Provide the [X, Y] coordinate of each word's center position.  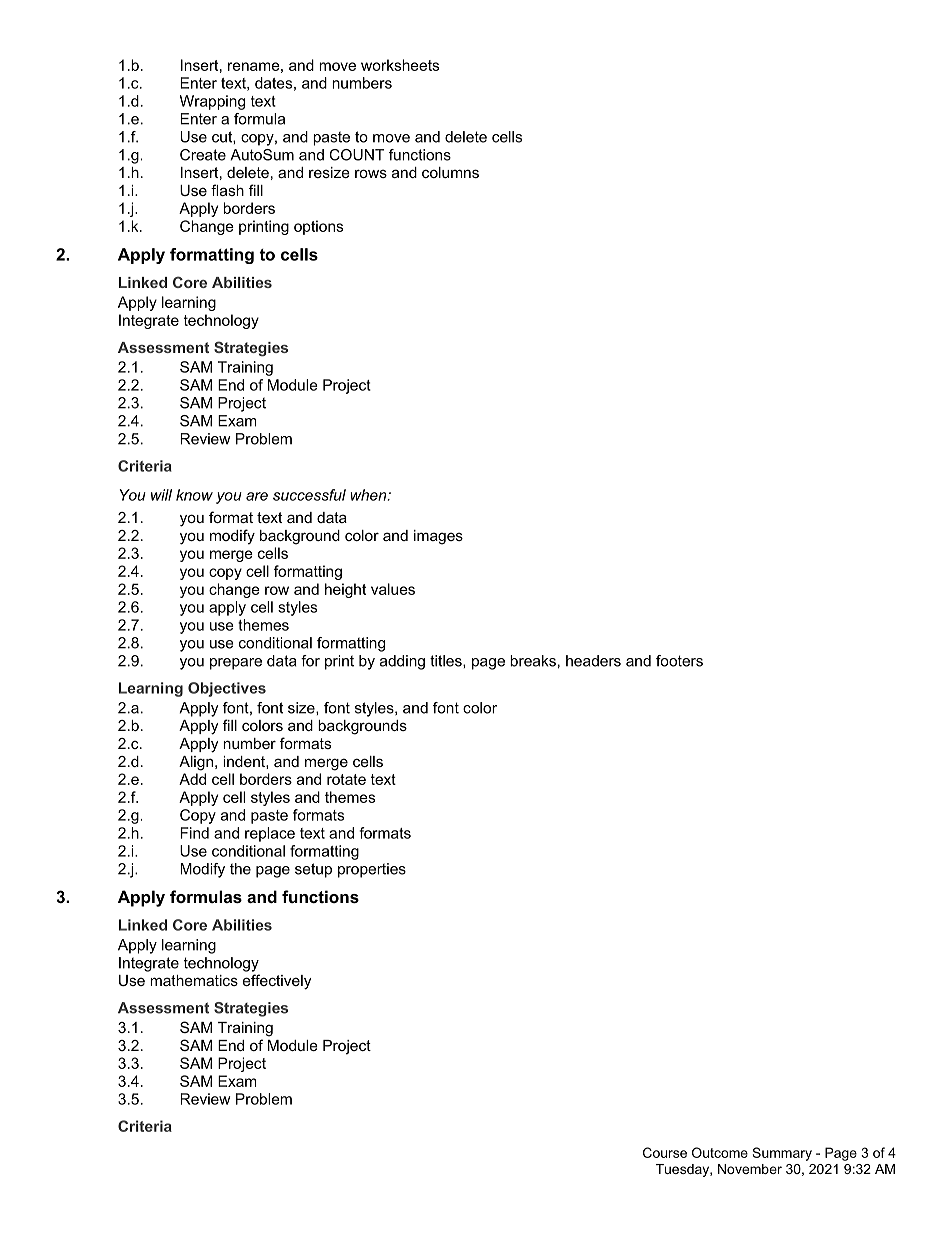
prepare [236, 664]
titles [447, 661]
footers [679, 661]
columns [450, 172]
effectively [277, 982]
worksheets [400, 65]
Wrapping [212, 102]
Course [665, 1152]
